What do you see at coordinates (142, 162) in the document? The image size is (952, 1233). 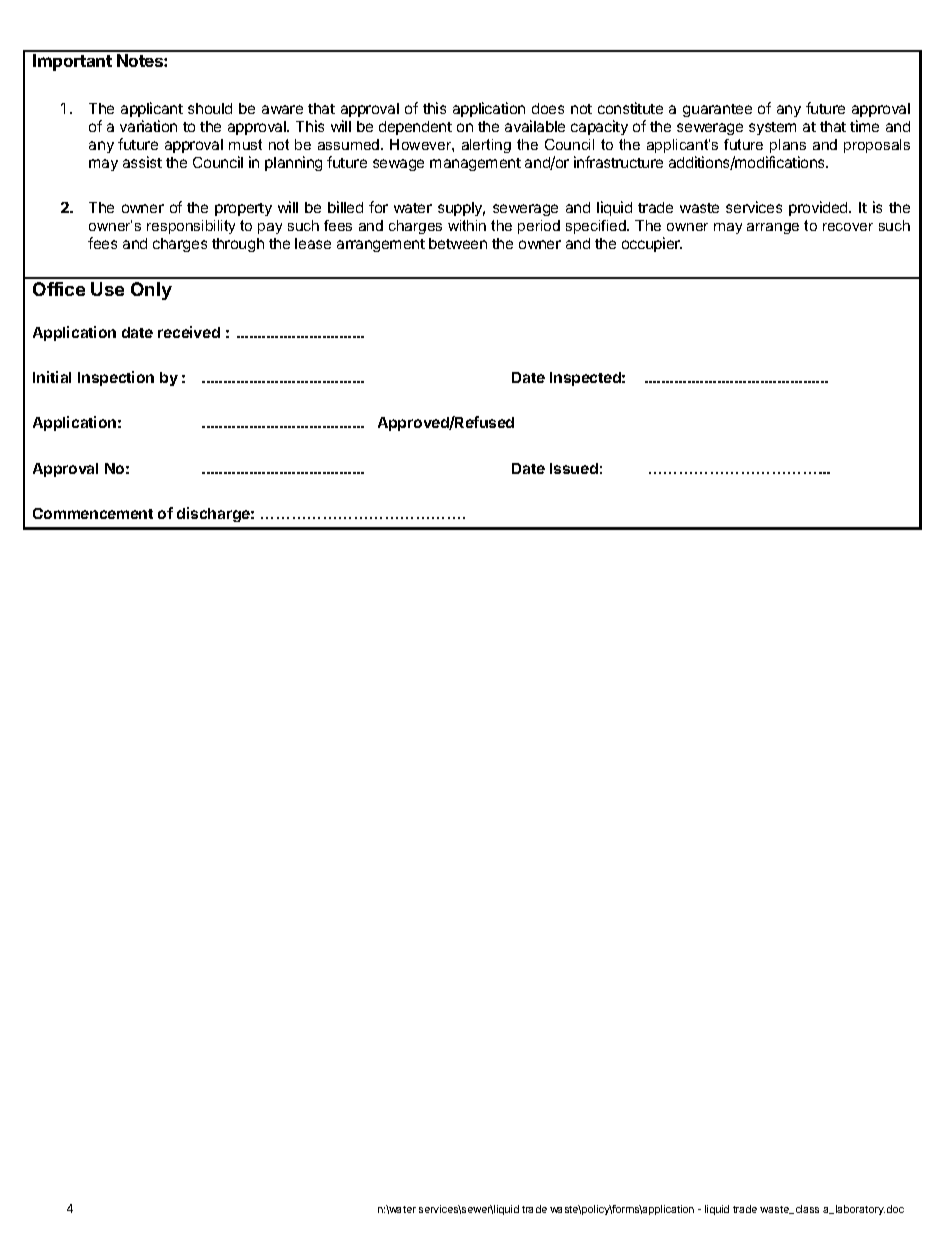 I see `assist` at bounding box center [142, 162].
